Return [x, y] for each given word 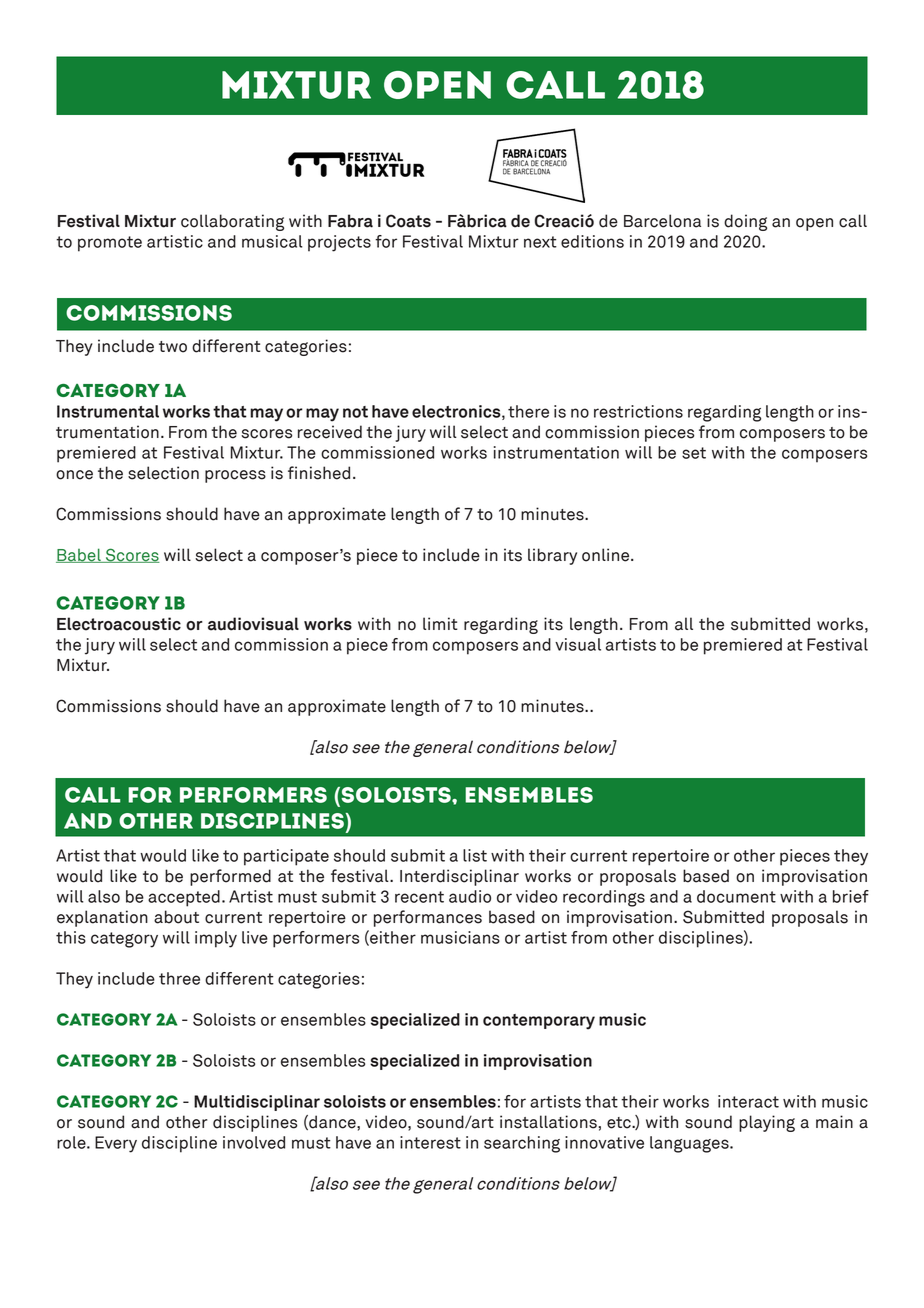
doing [745, 222]
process [235, 476]
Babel [79, 555]
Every [116, 1144]
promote [110, 244]
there [528, 411]
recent [419, 897]
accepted [184, 898]
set [694, 453]
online [607, 555]
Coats [408, 221]
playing [767, 1123]
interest [430, 1142]
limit [440, 623]
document [736, 896]
